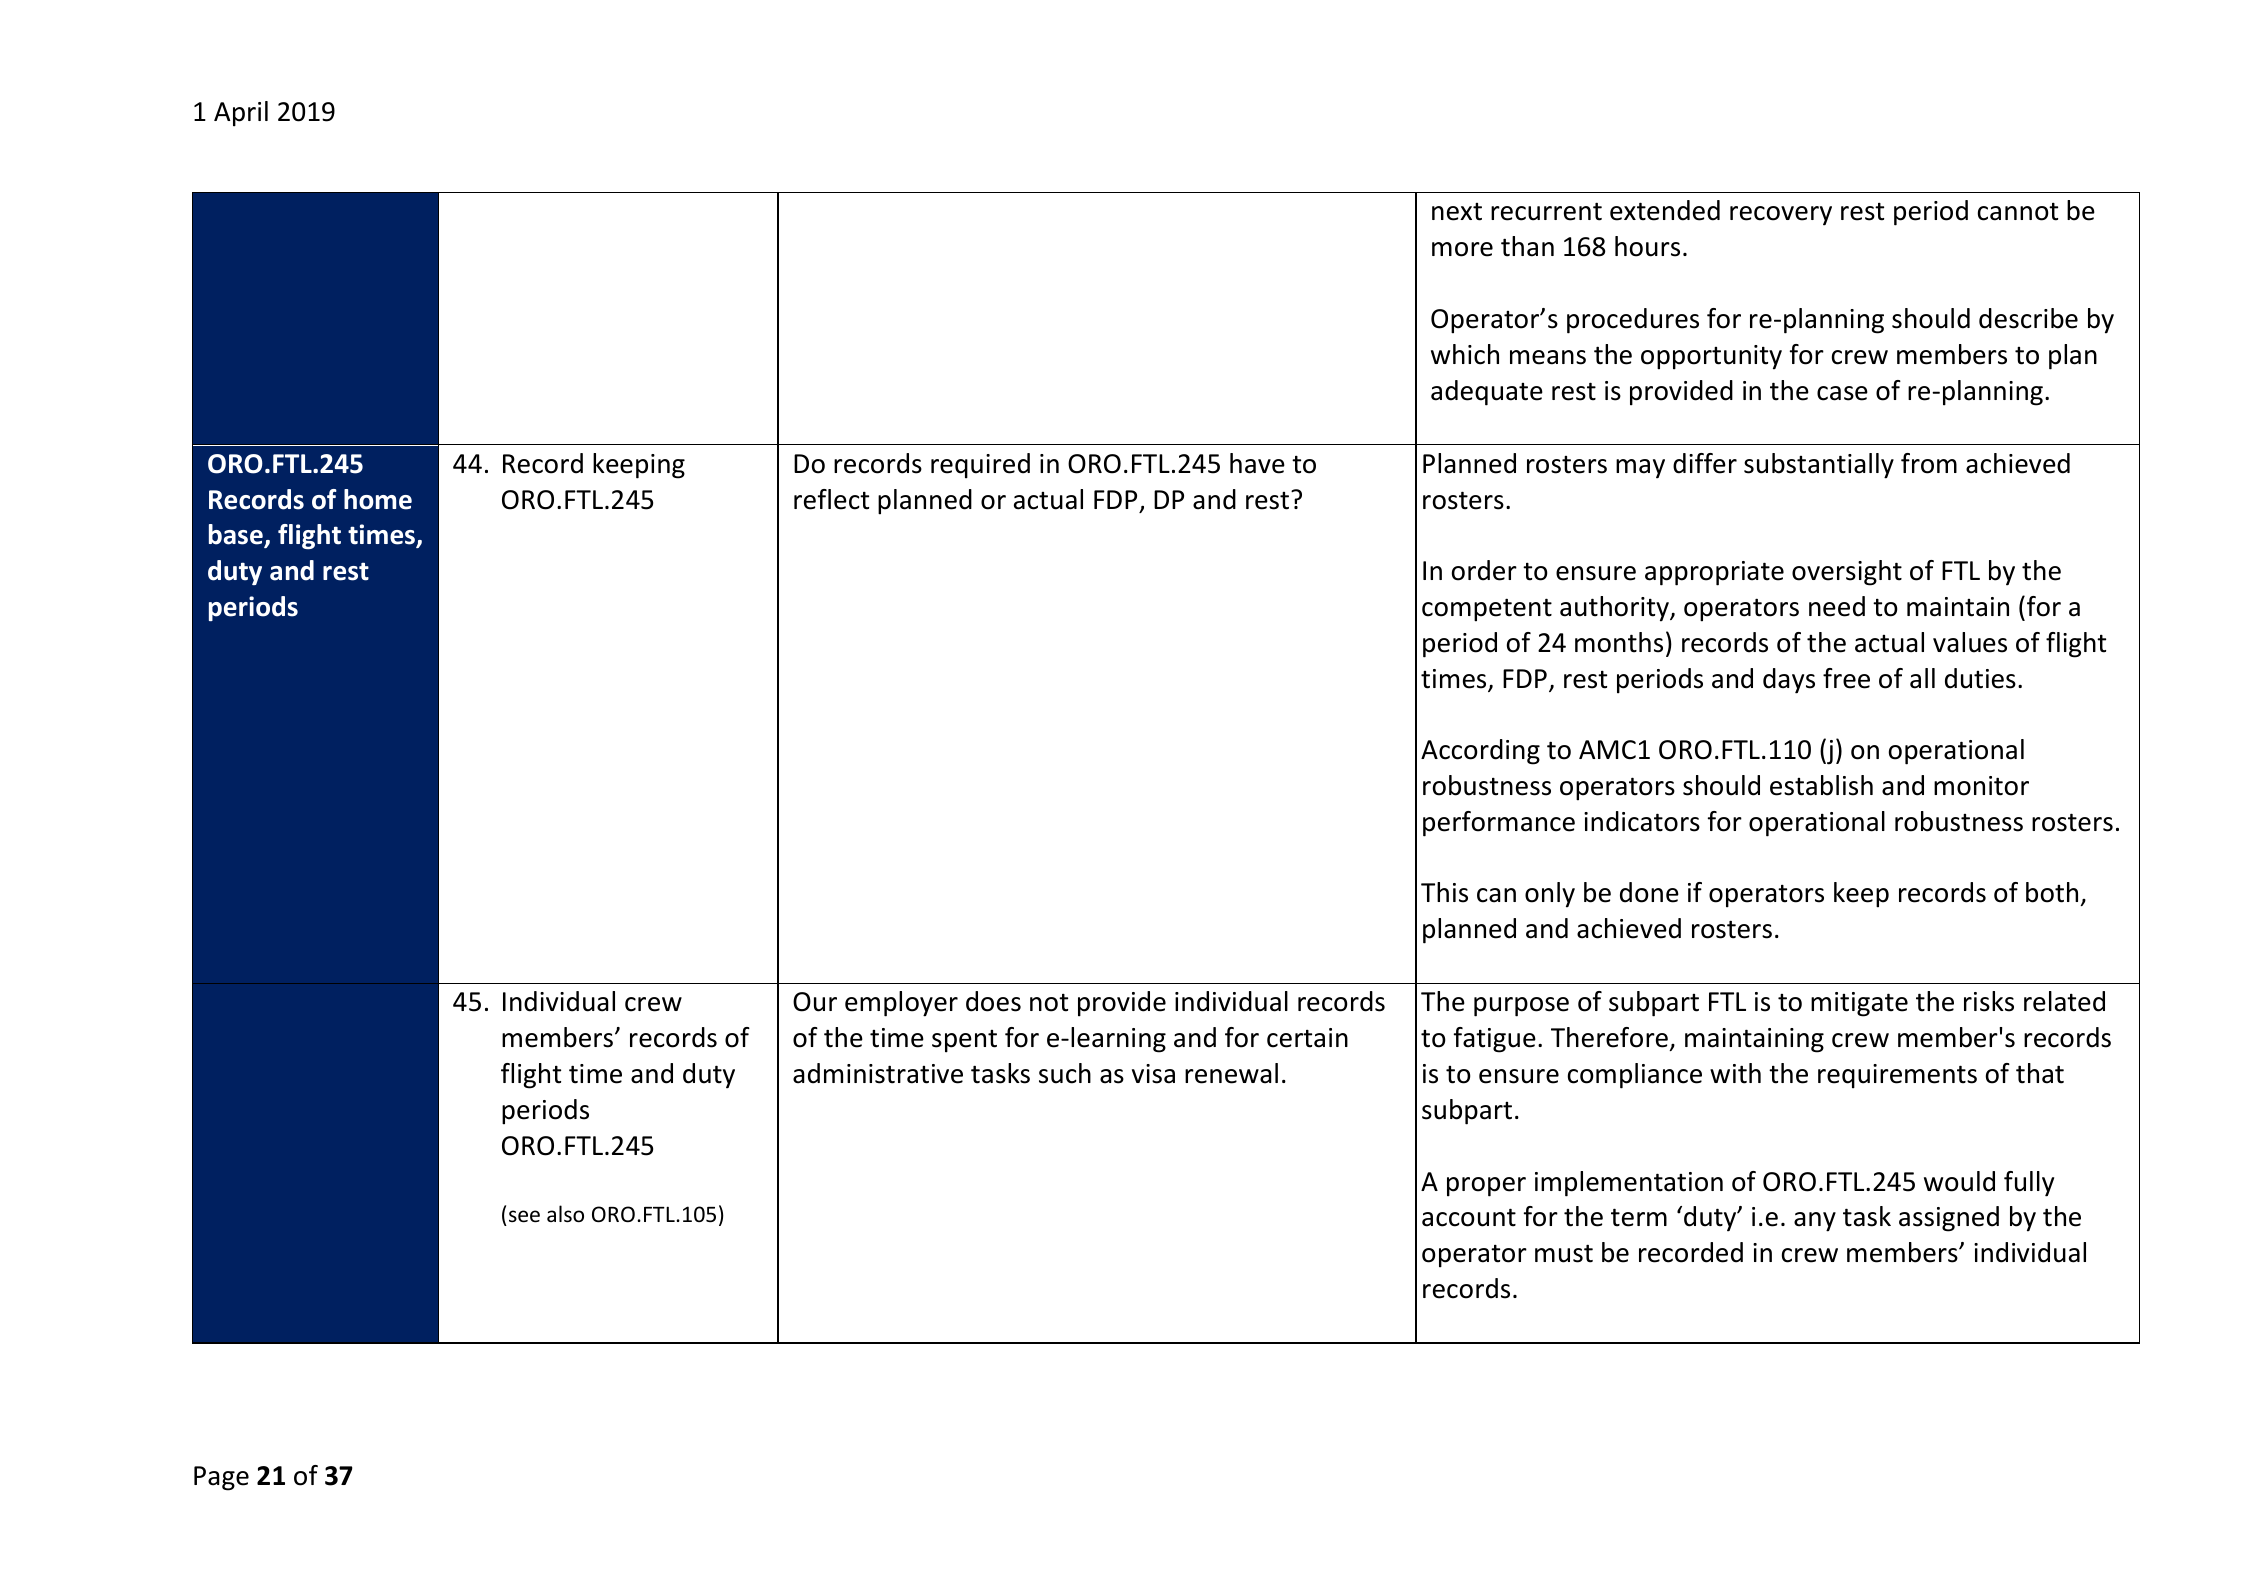  I want to click on recovery, so click(1781, 216).
